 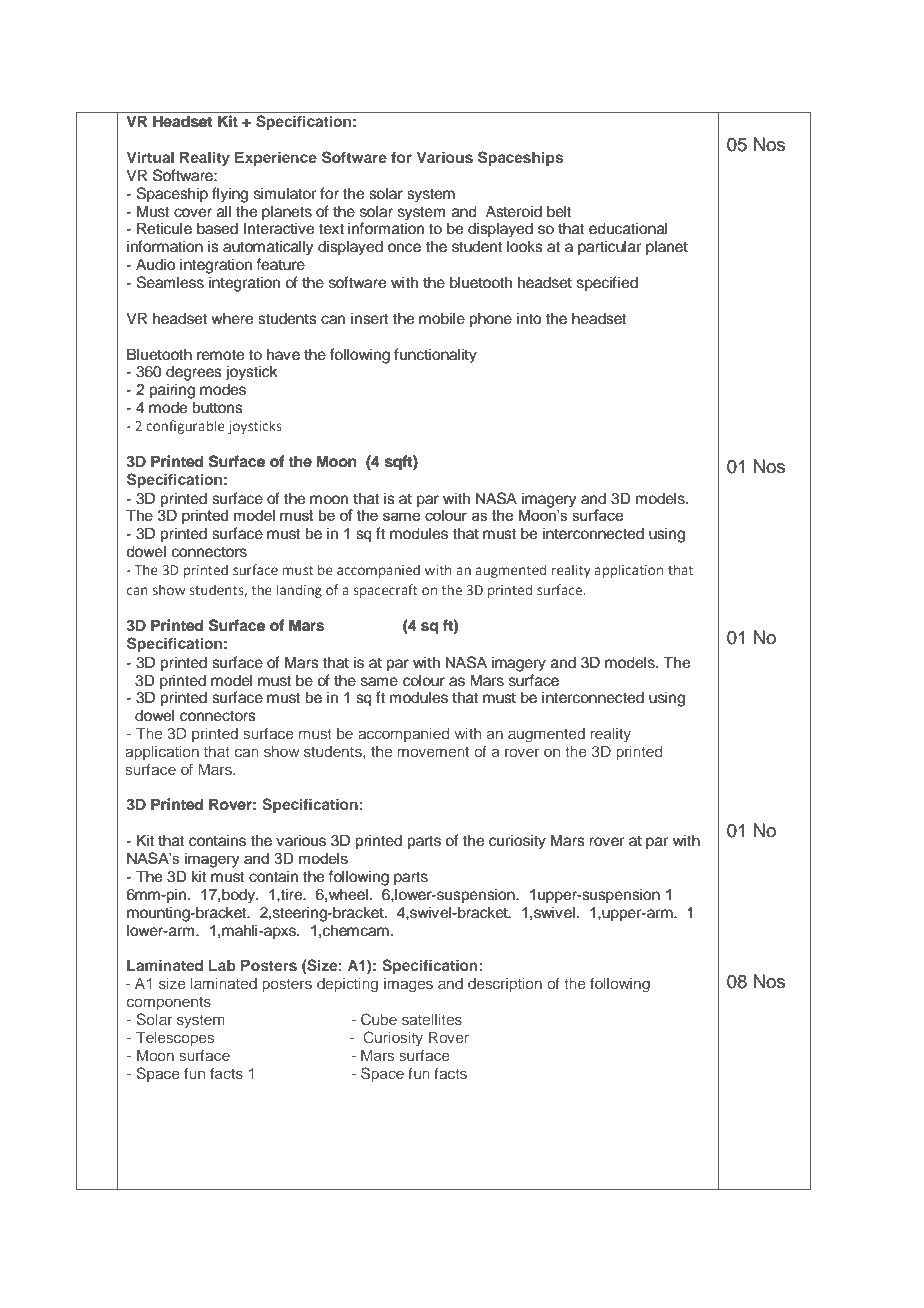 I want to click on movement, so click(x=433, y=752).
